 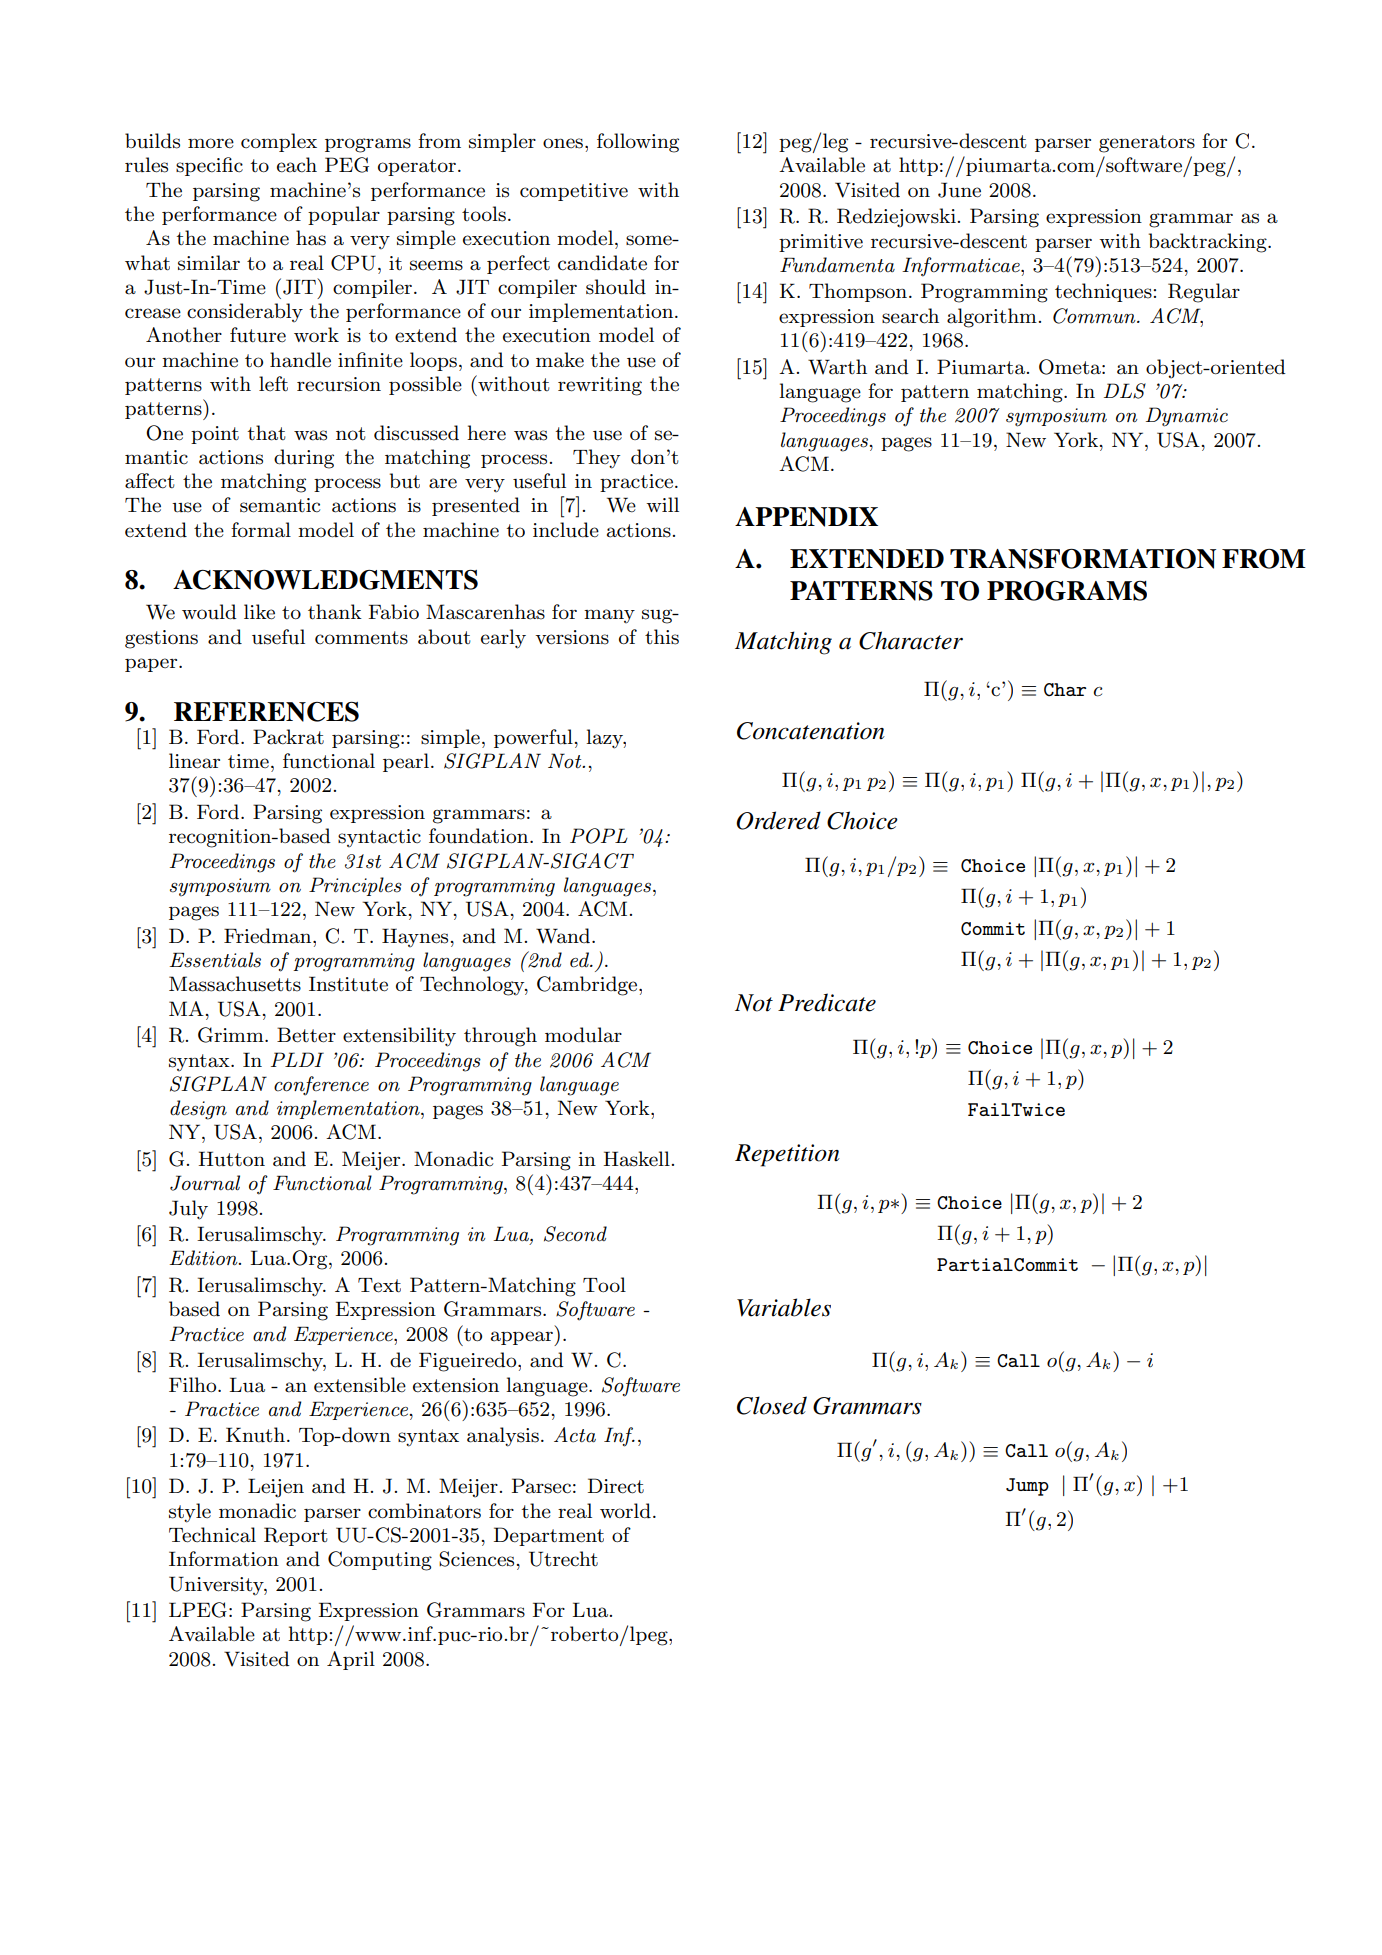 I want to click on TRANSFORMATION, so click(x=1083, y=559).
